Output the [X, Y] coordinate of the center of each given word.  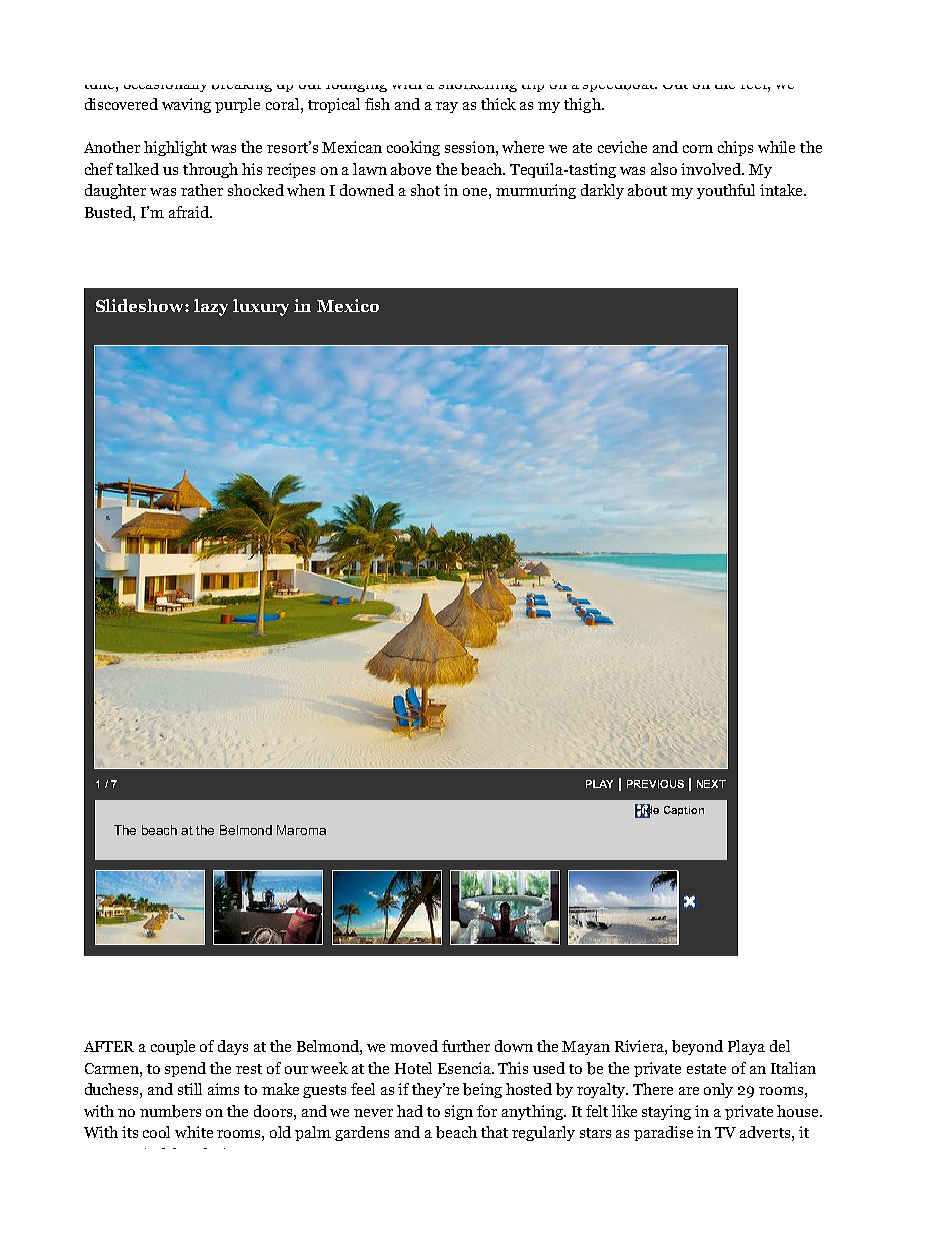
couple [173, 1047]
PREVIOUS [655, 784]
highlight [175, 148]
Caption [684, 811]
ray [447, 107]
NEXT [711, 784]
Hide [647, 810]
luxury [261, 307]
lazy [211, 307]
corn [698, 149]
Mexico [348, 305]
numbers [170, 1111]
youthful [726, 191]
